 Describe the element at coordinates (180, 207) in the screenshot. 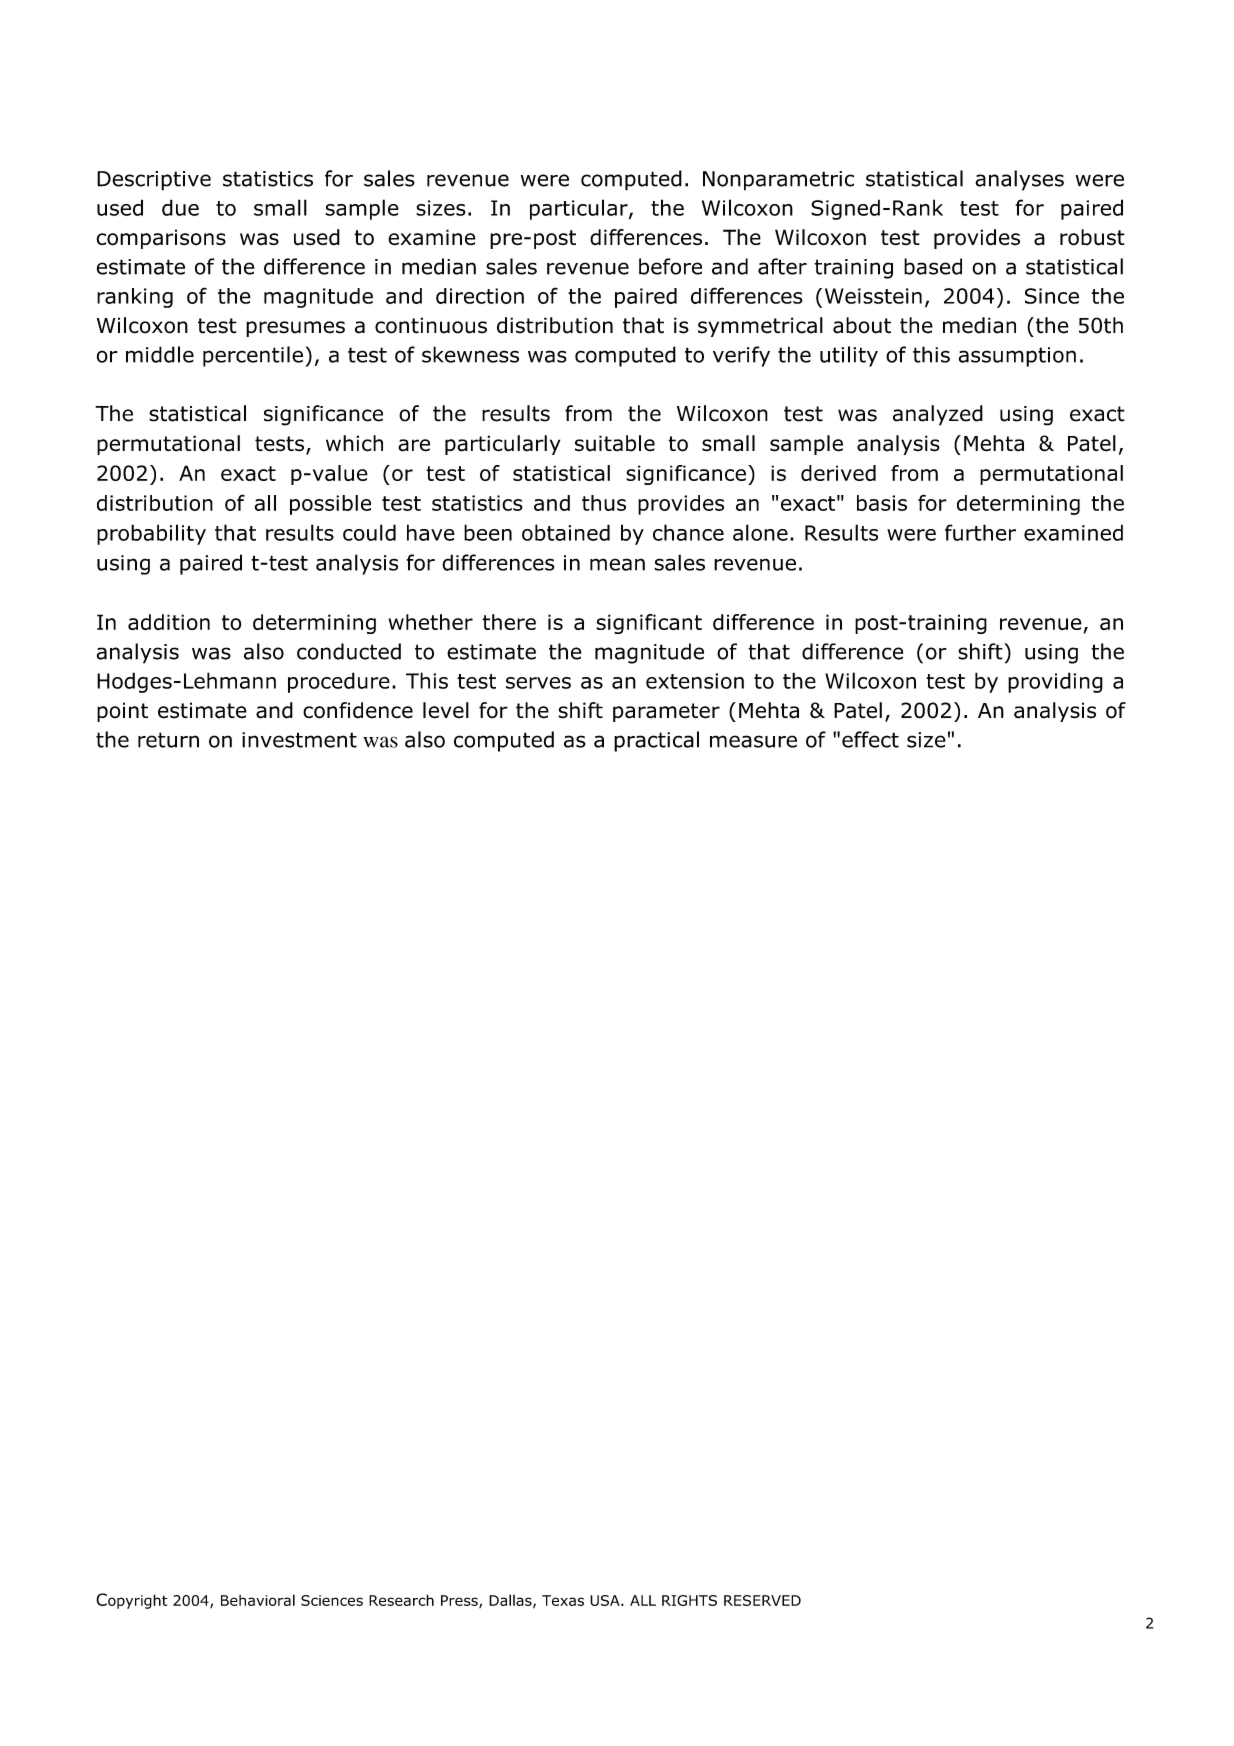

I see `due` at that location.
